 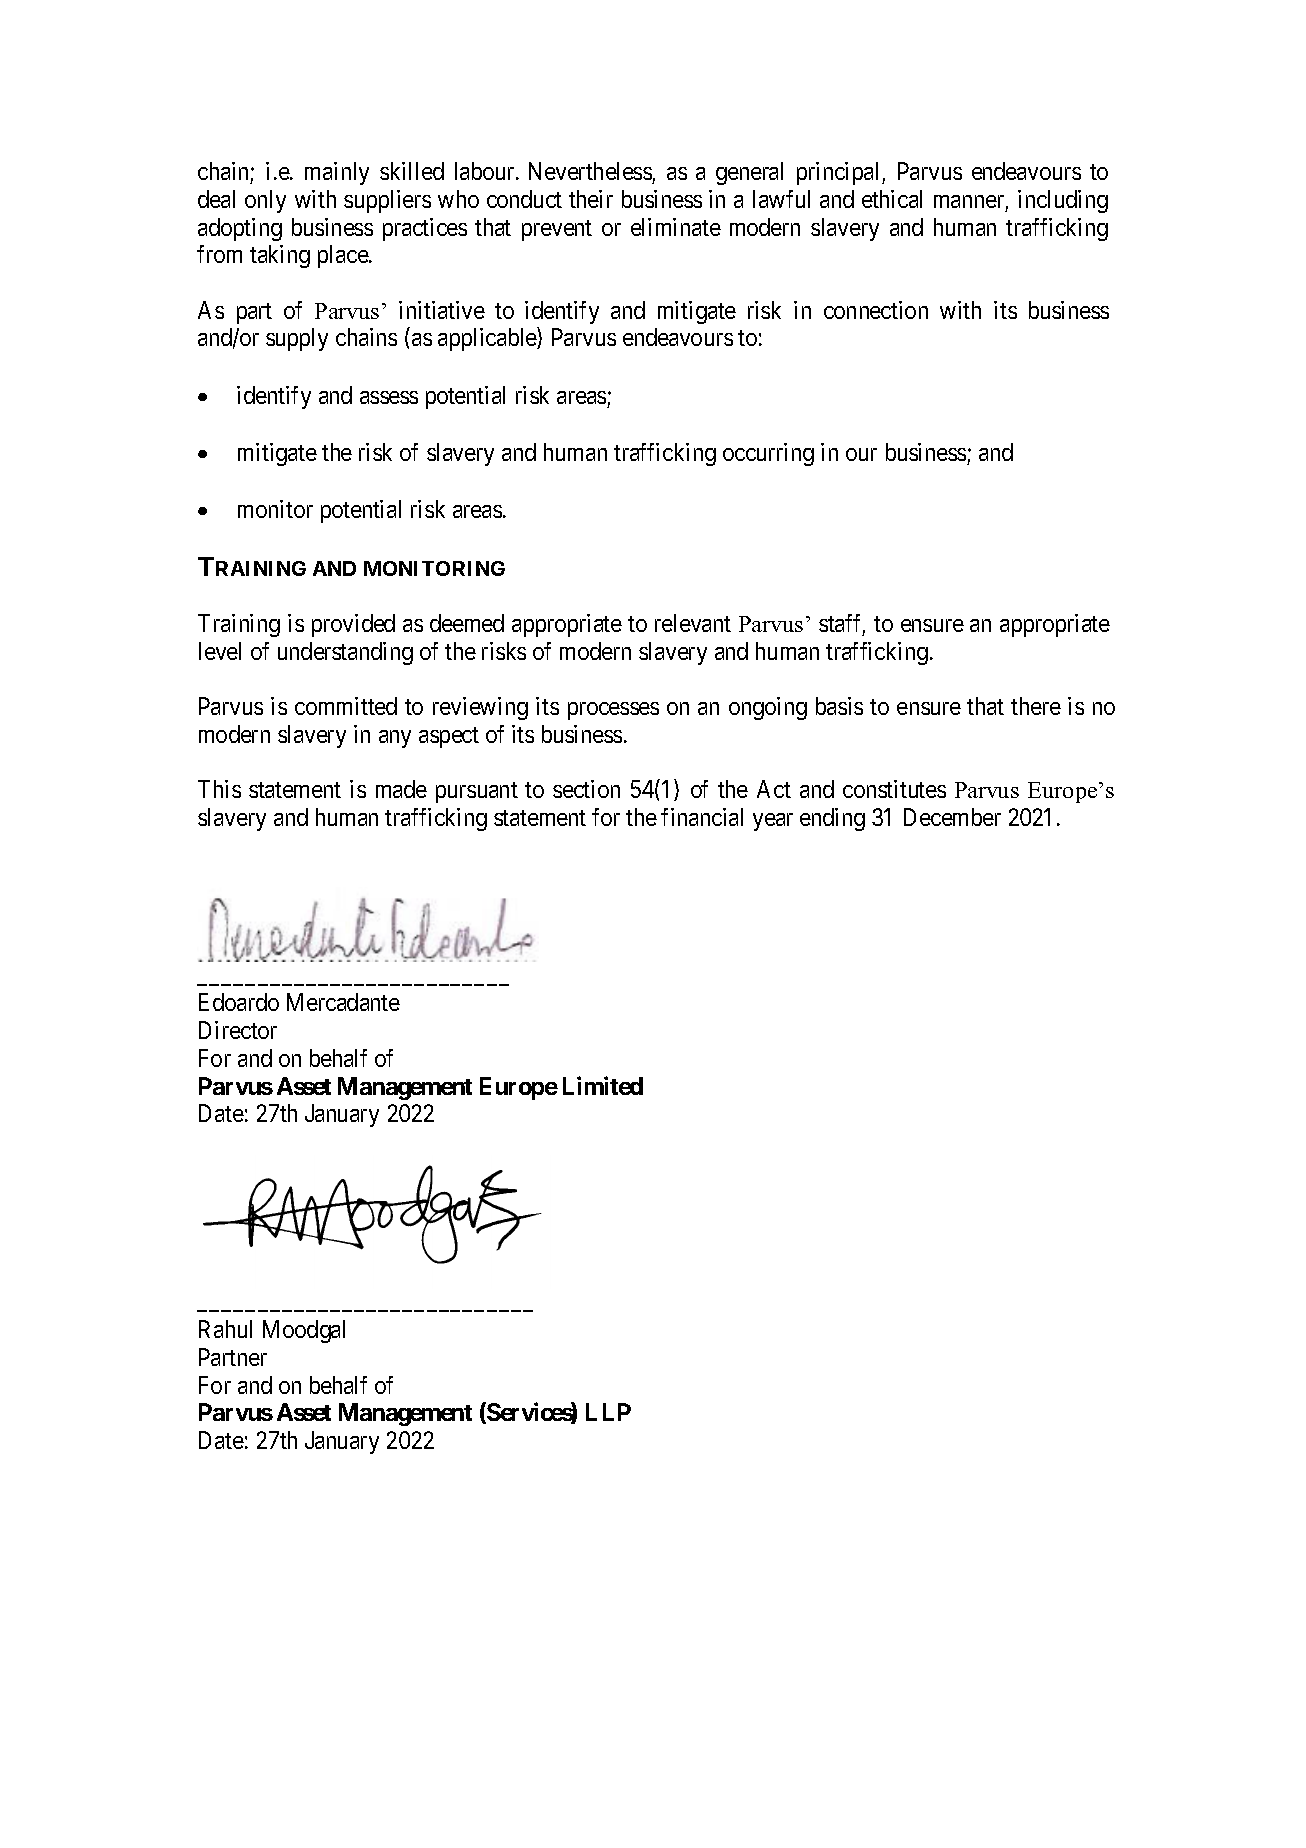 I want to click on Limited, so click(x=603, y=1085).
